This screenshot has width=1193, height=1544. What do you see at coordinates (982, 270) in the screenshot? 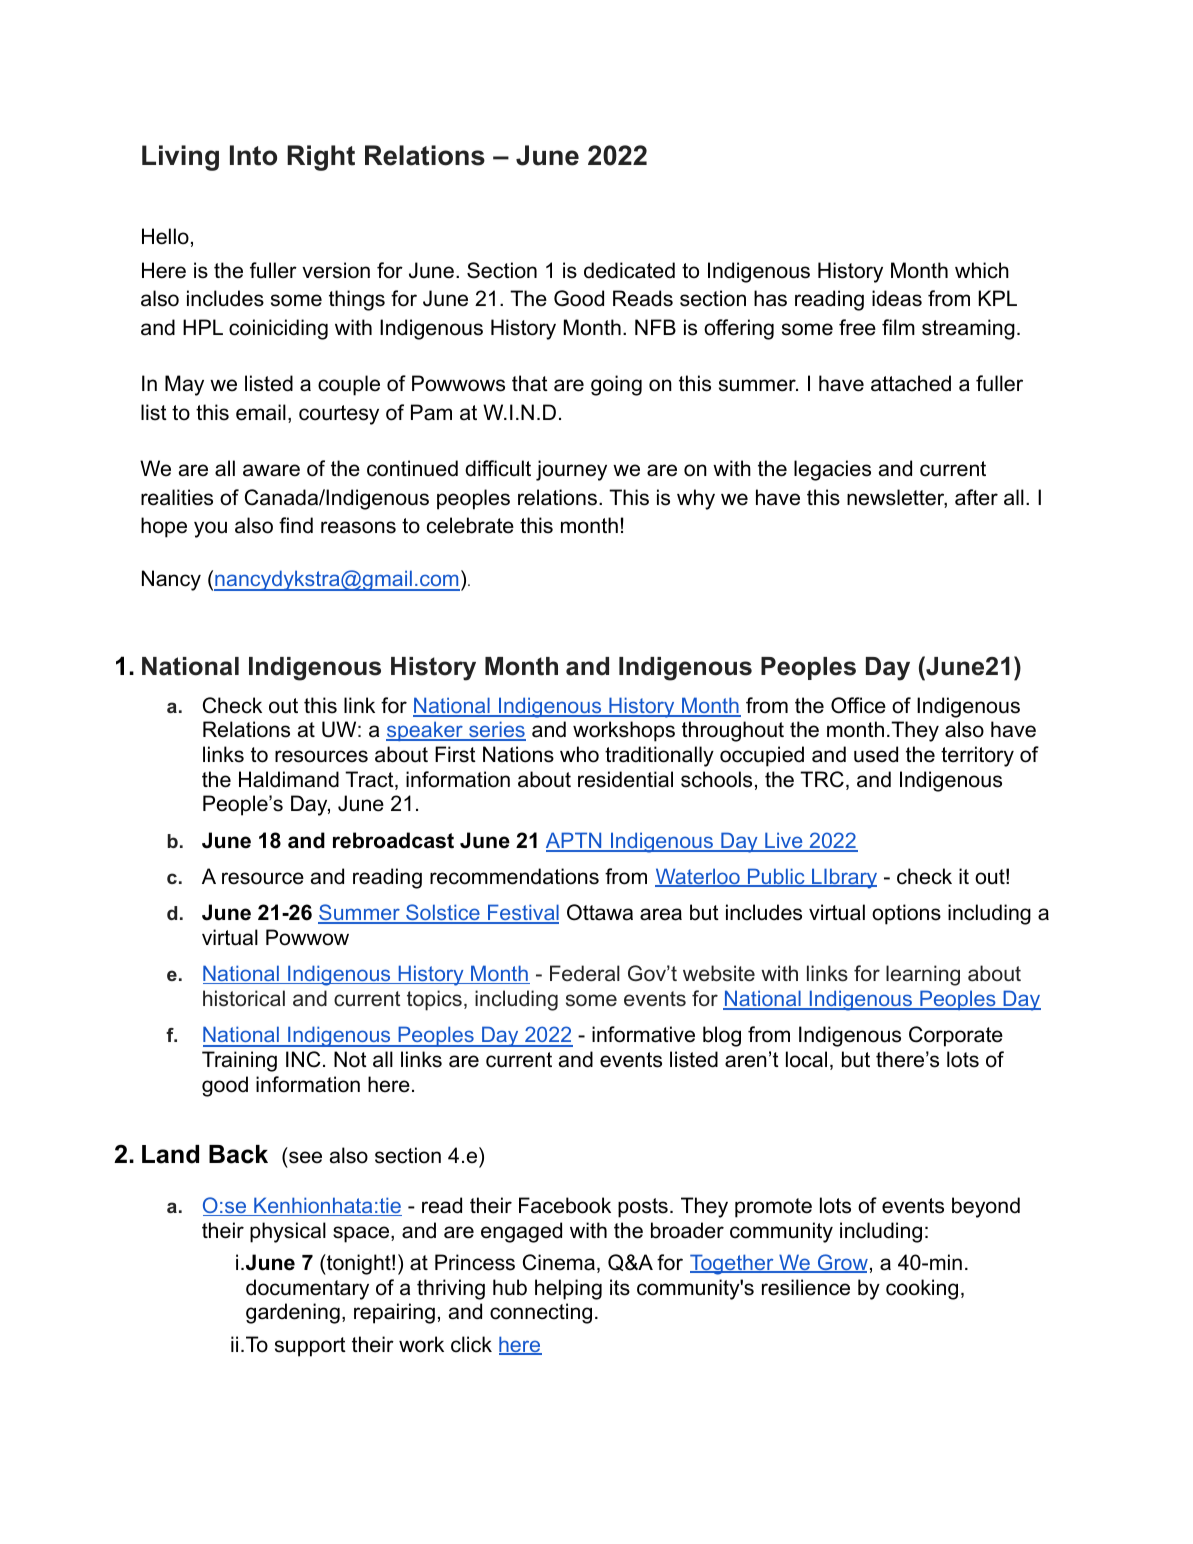
I see `which` at bounding box center [982, 270].
